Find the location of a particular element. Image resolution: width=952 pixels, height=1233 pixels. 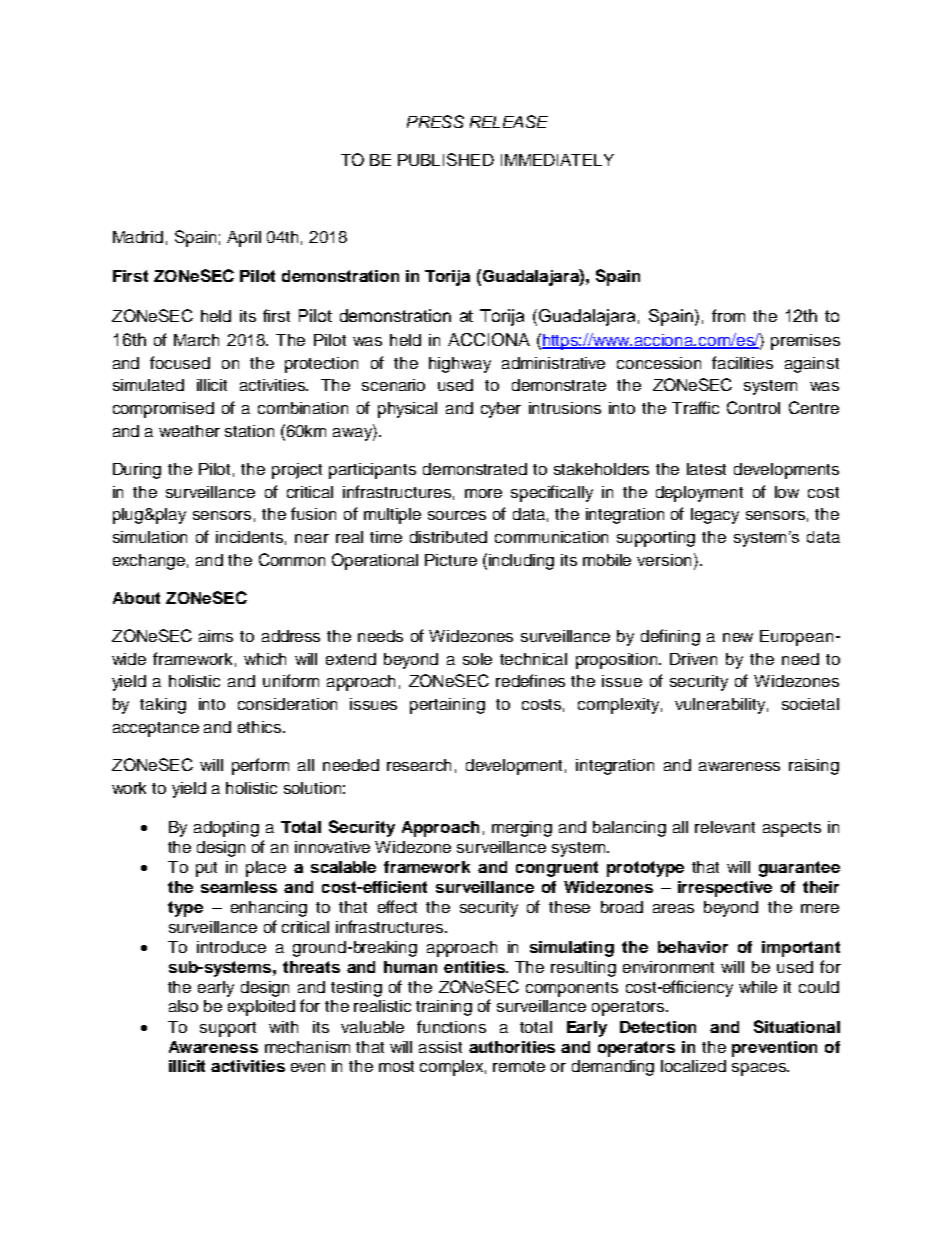

PUBLISHED is located at coordinates (446, 159).
